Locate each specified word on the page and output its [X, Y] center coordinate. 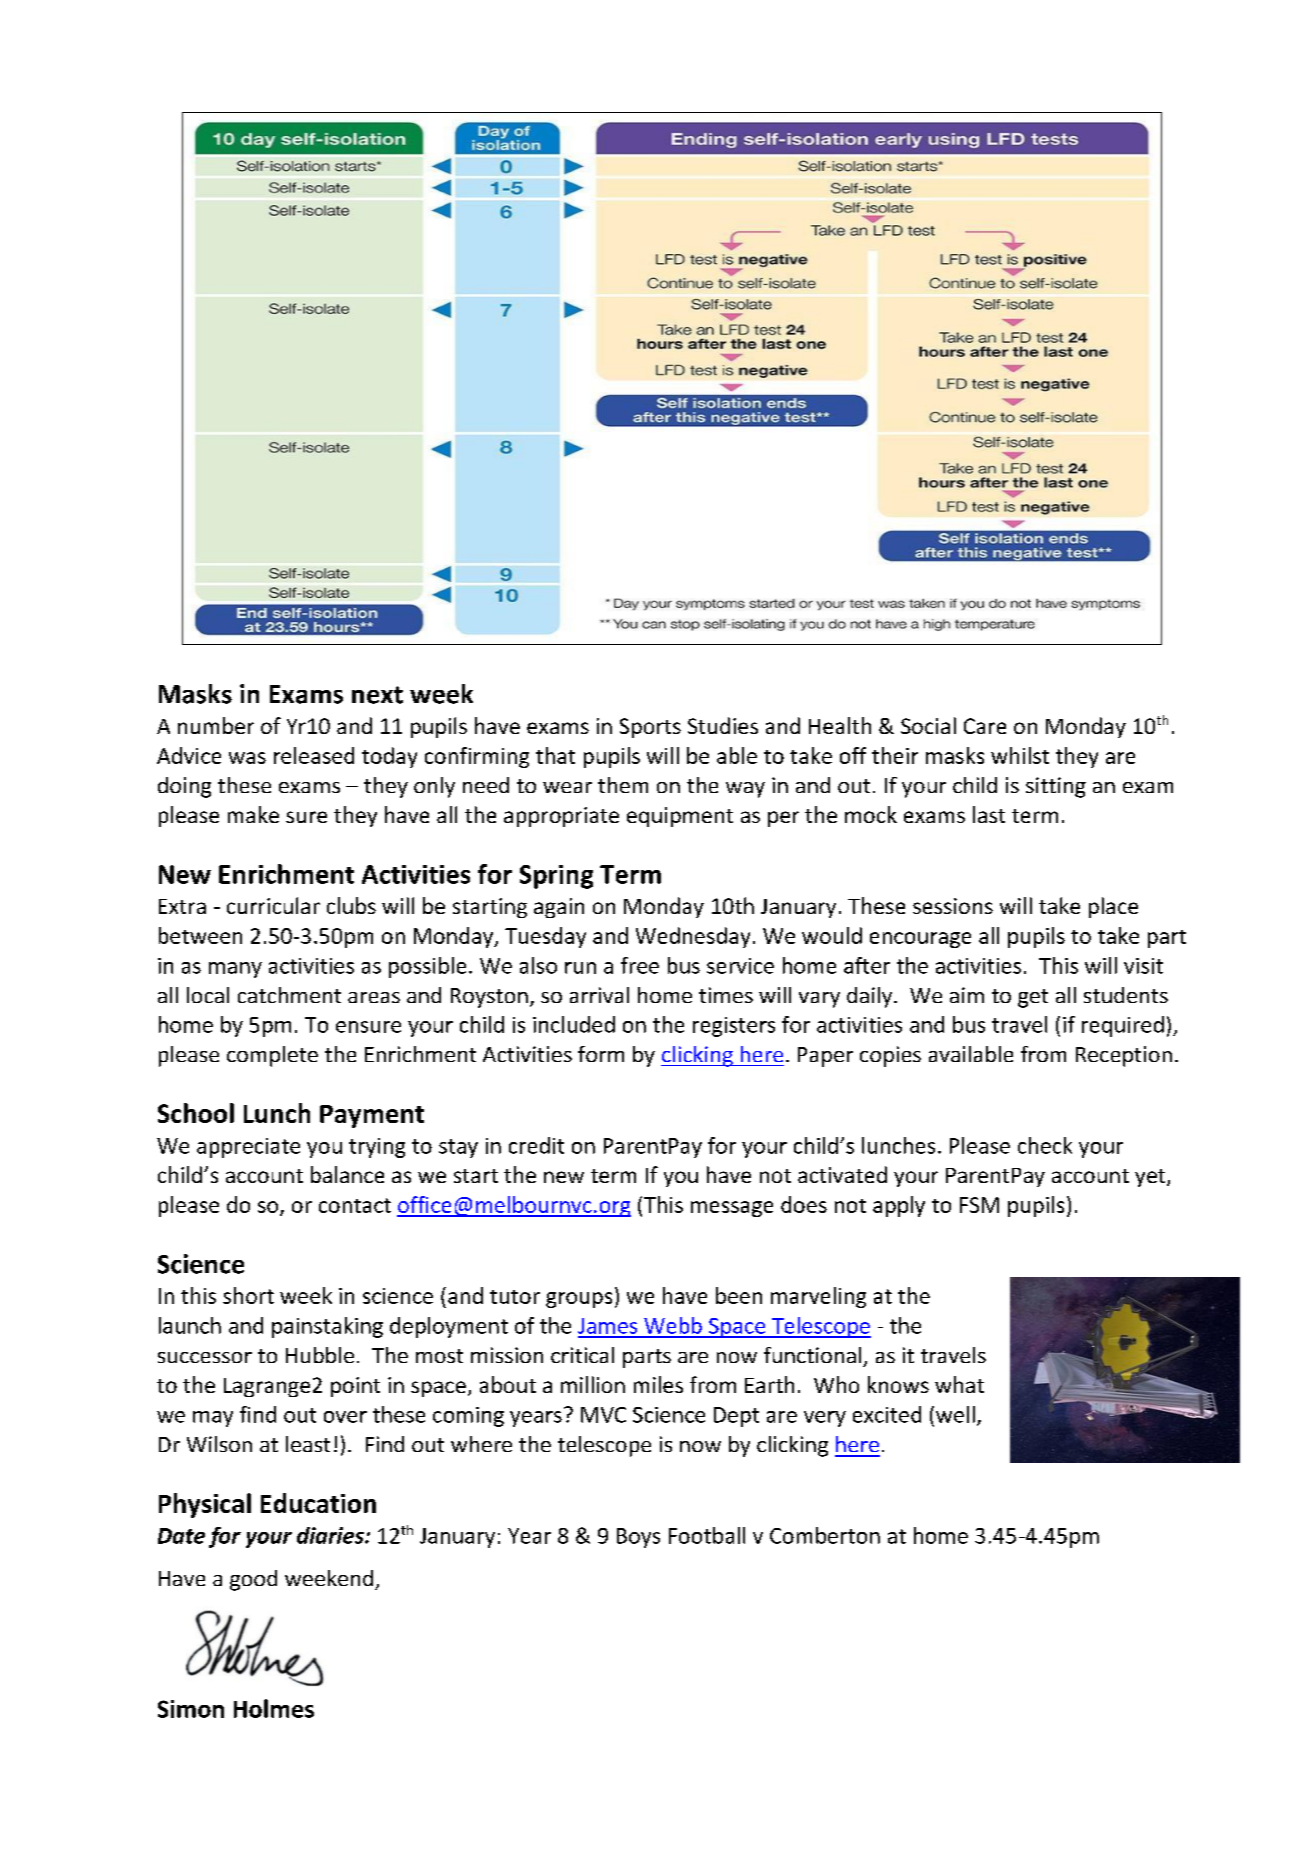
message [732, 1209]
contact [355, 1205]
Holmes [274, 1708]
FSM [979, 1205]
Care [985, 726]
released [314, 755]
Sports [650, 728]
